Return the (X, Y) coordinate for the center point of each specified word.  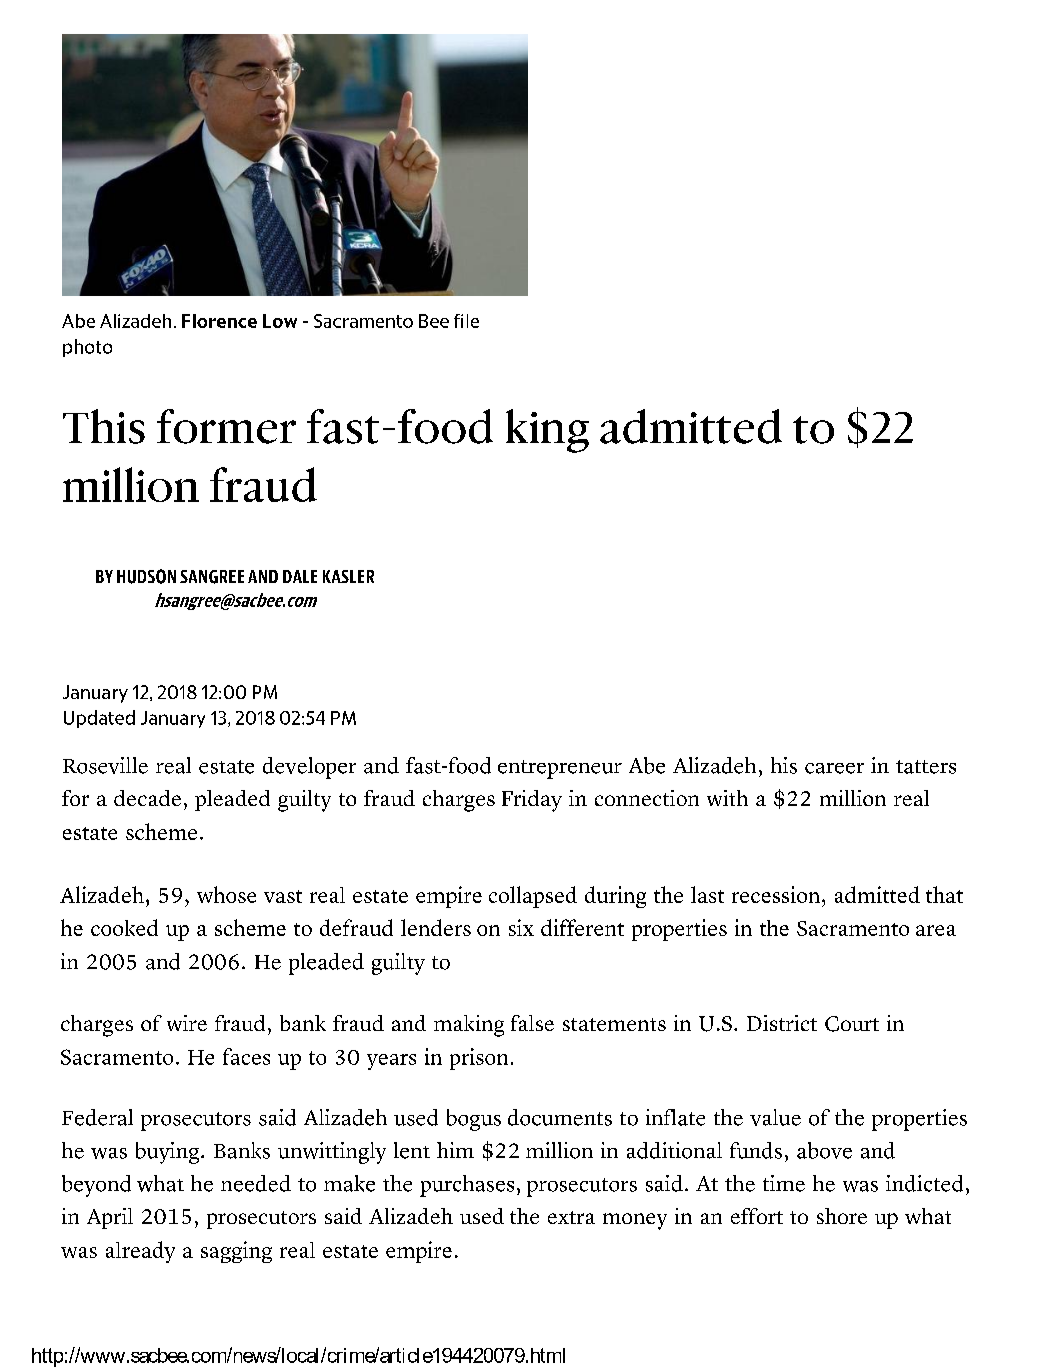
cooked (124, 927)
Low (280, 321)
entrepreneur (560, 769)
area (936, 930)
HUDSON (146, 576)
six (521, 927)
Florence (219, 321)
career (834, 768)
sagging (236, 1252)
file (466, 321)
